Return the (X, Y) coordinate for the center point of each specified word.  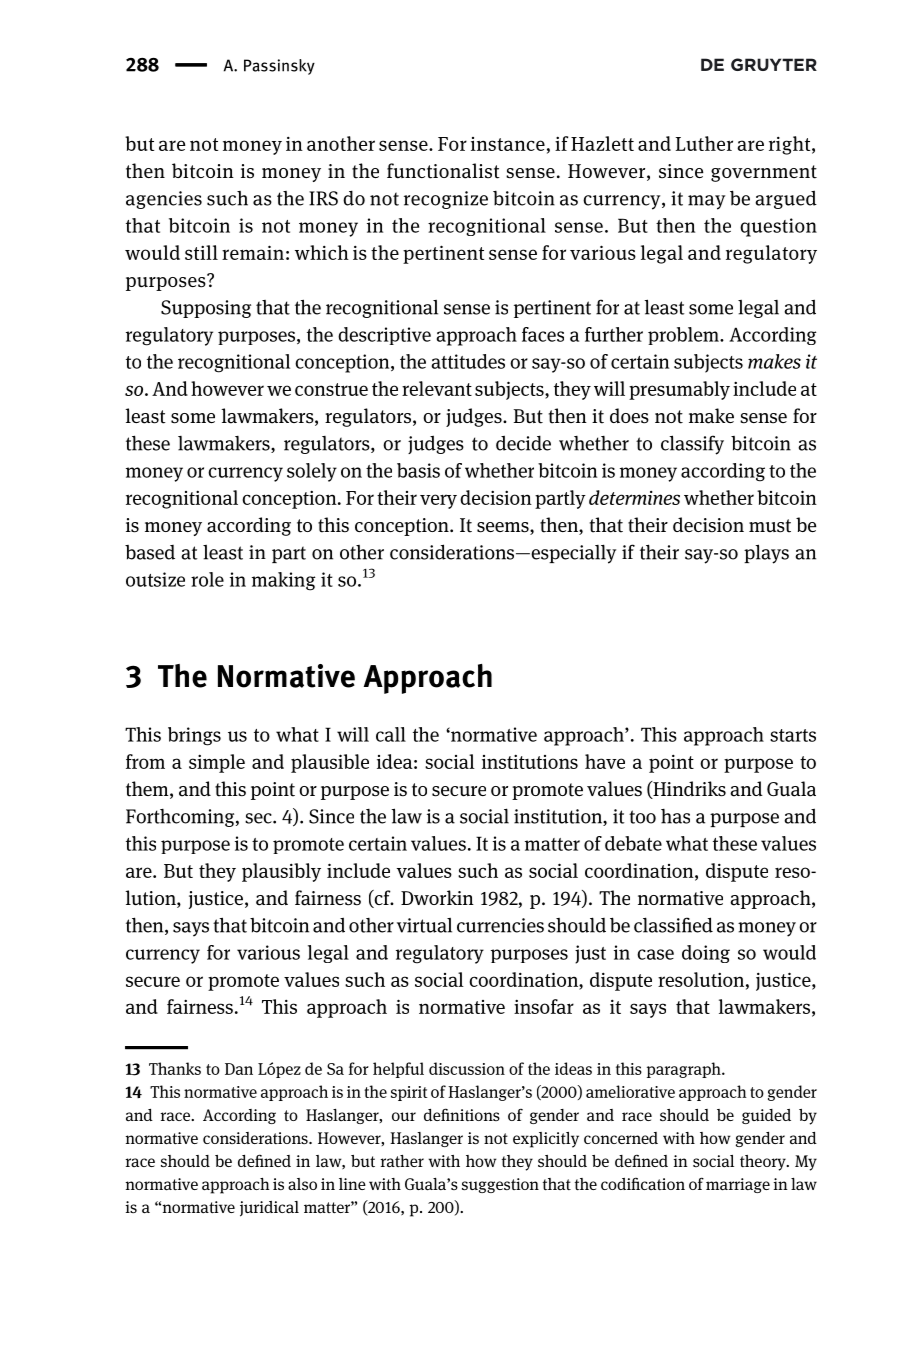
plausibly (281, 872)
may (706, 202)
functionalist (443, 171)
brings (194, 736)
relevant (437, 388)
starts (793, 735)
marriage (738, 1185)
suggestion (500, 1185)
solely (312, 472)
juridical (269, 1209)
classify (692, 445)
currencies (500, 925)
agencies (164, 200)
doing (706, 954)
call (391, 734)
